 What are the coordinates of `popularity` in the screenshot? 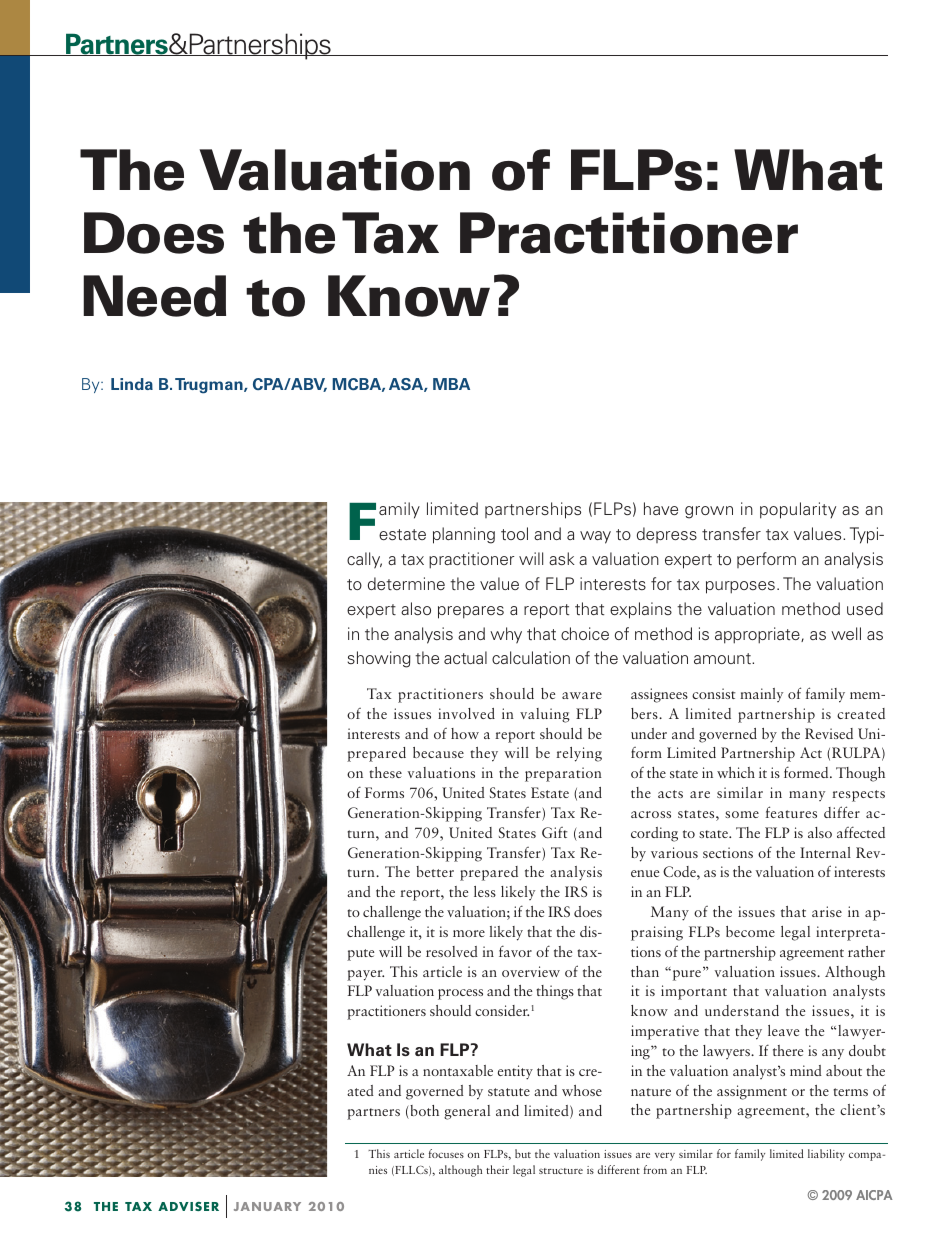 It's located at (798, 510).
